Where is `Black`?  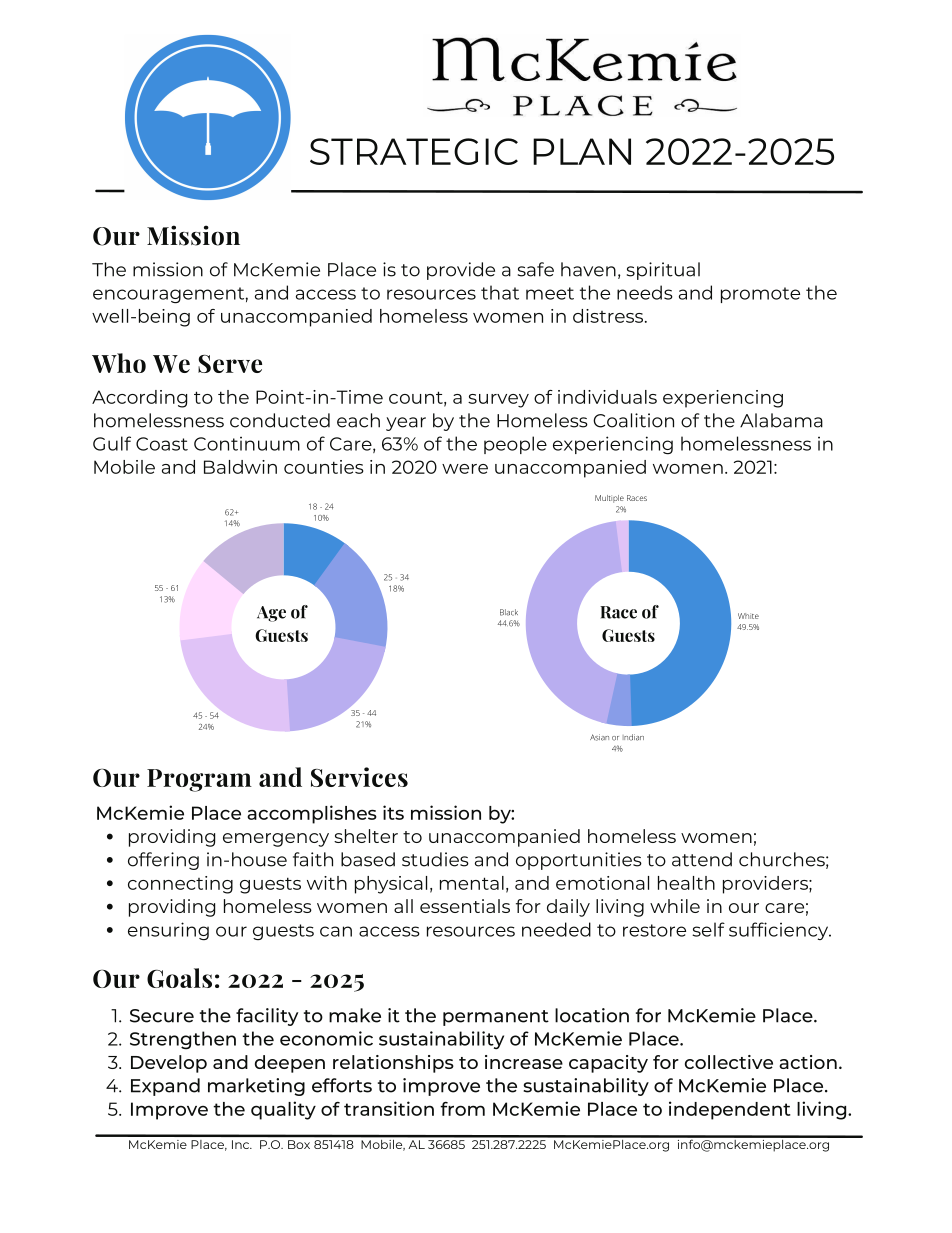
Black is located at coordinates (509, 612).
